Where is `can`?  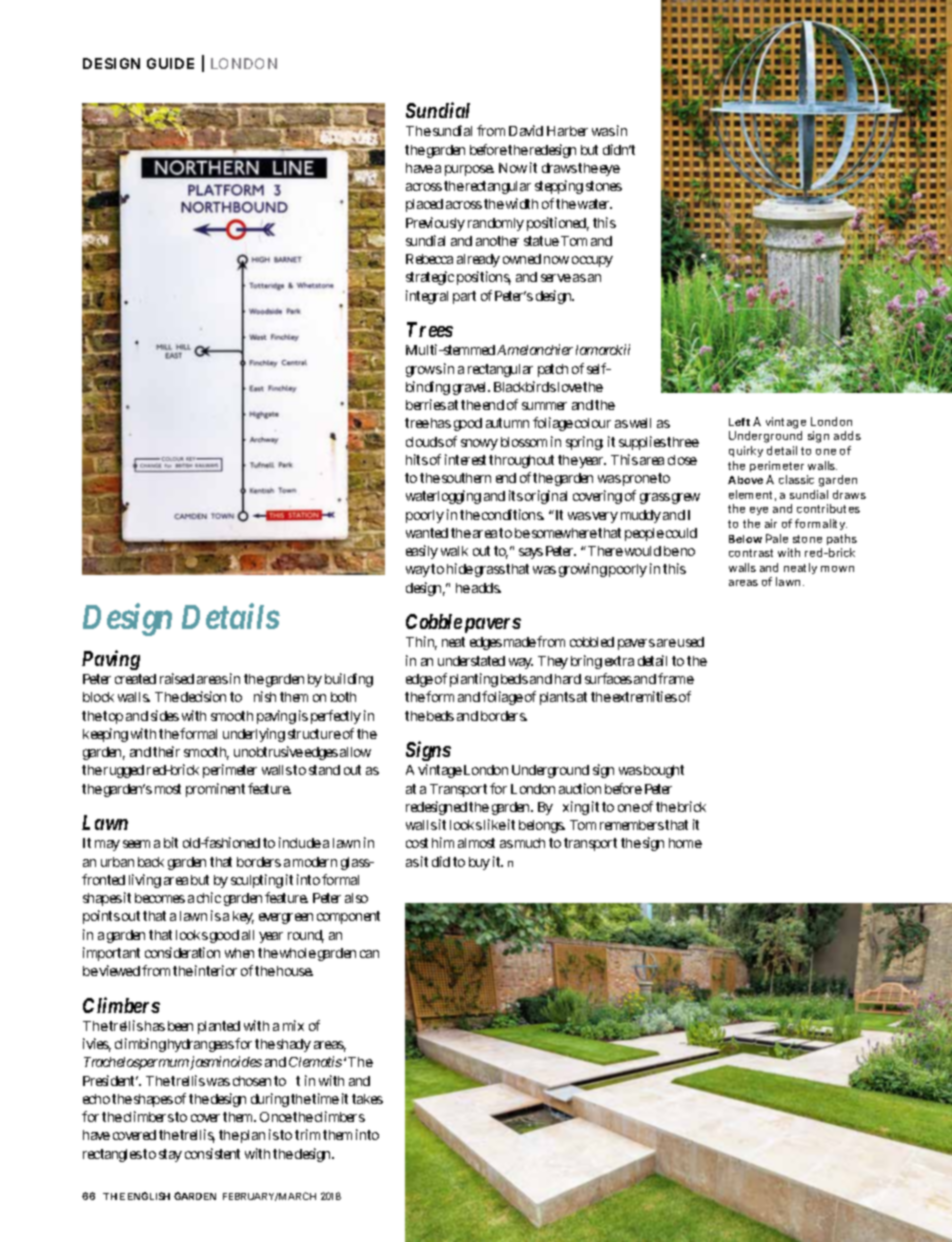 can is located at coordinates (369, 954).
